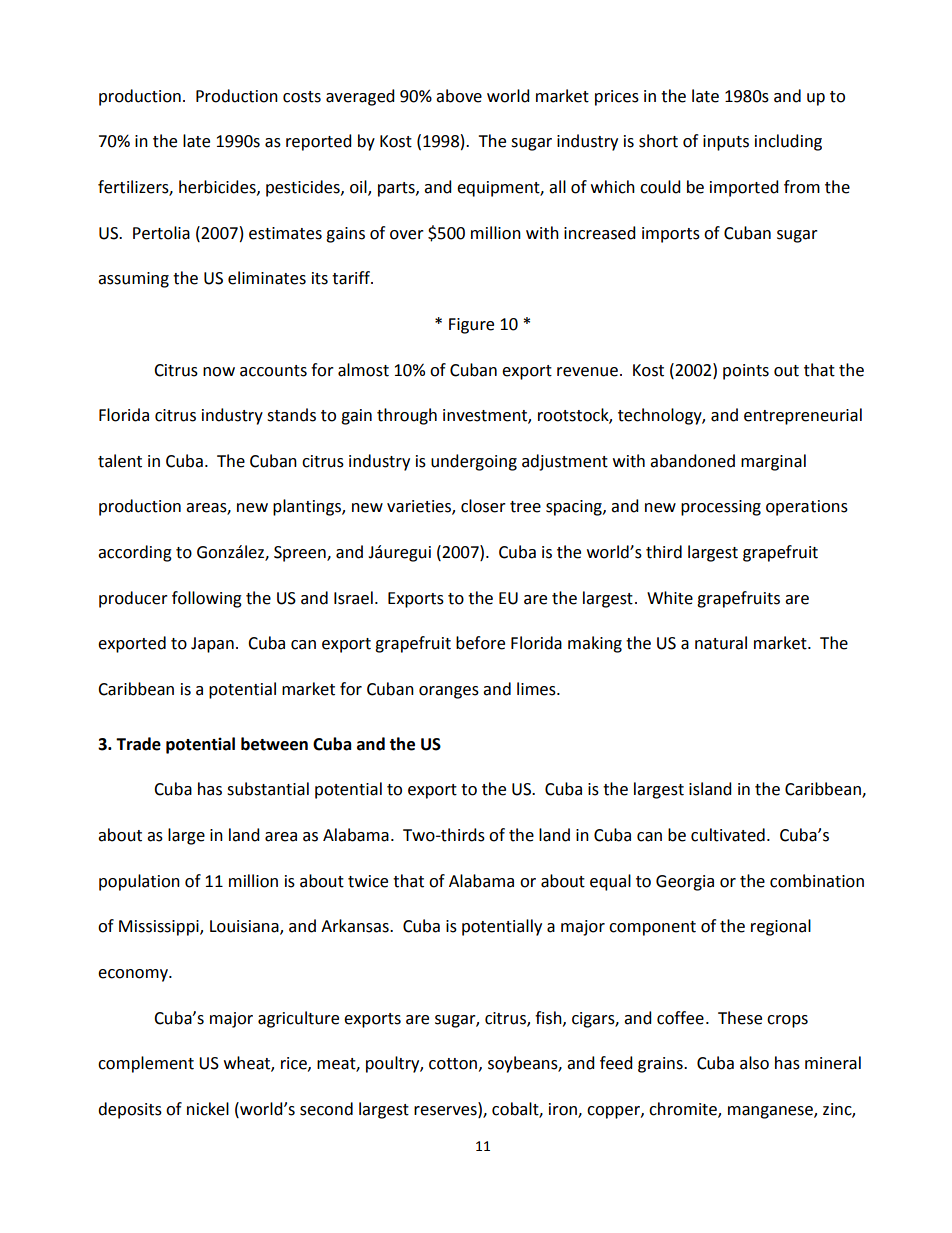 This page has height=1233, width=952. I want to click on also, so click(754, 1063).
